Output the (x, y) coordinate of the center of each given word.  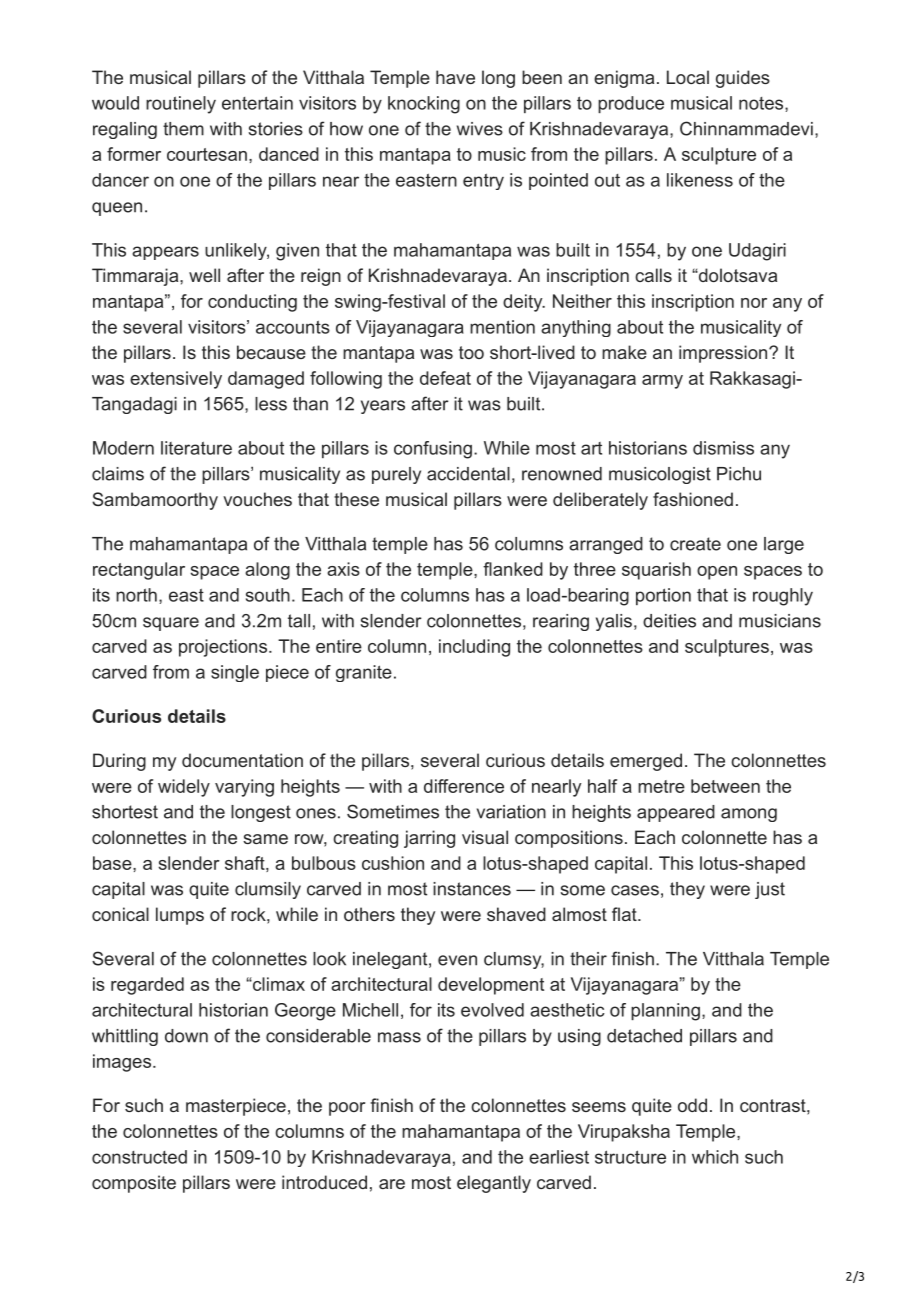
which (715, 1157)
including (474, 648)
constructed (139, 1157)
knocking (424, 105)
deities (669, 621)
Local (688, 77)
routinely (181, 105)
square (171, 624)
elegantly (494, 1184)
